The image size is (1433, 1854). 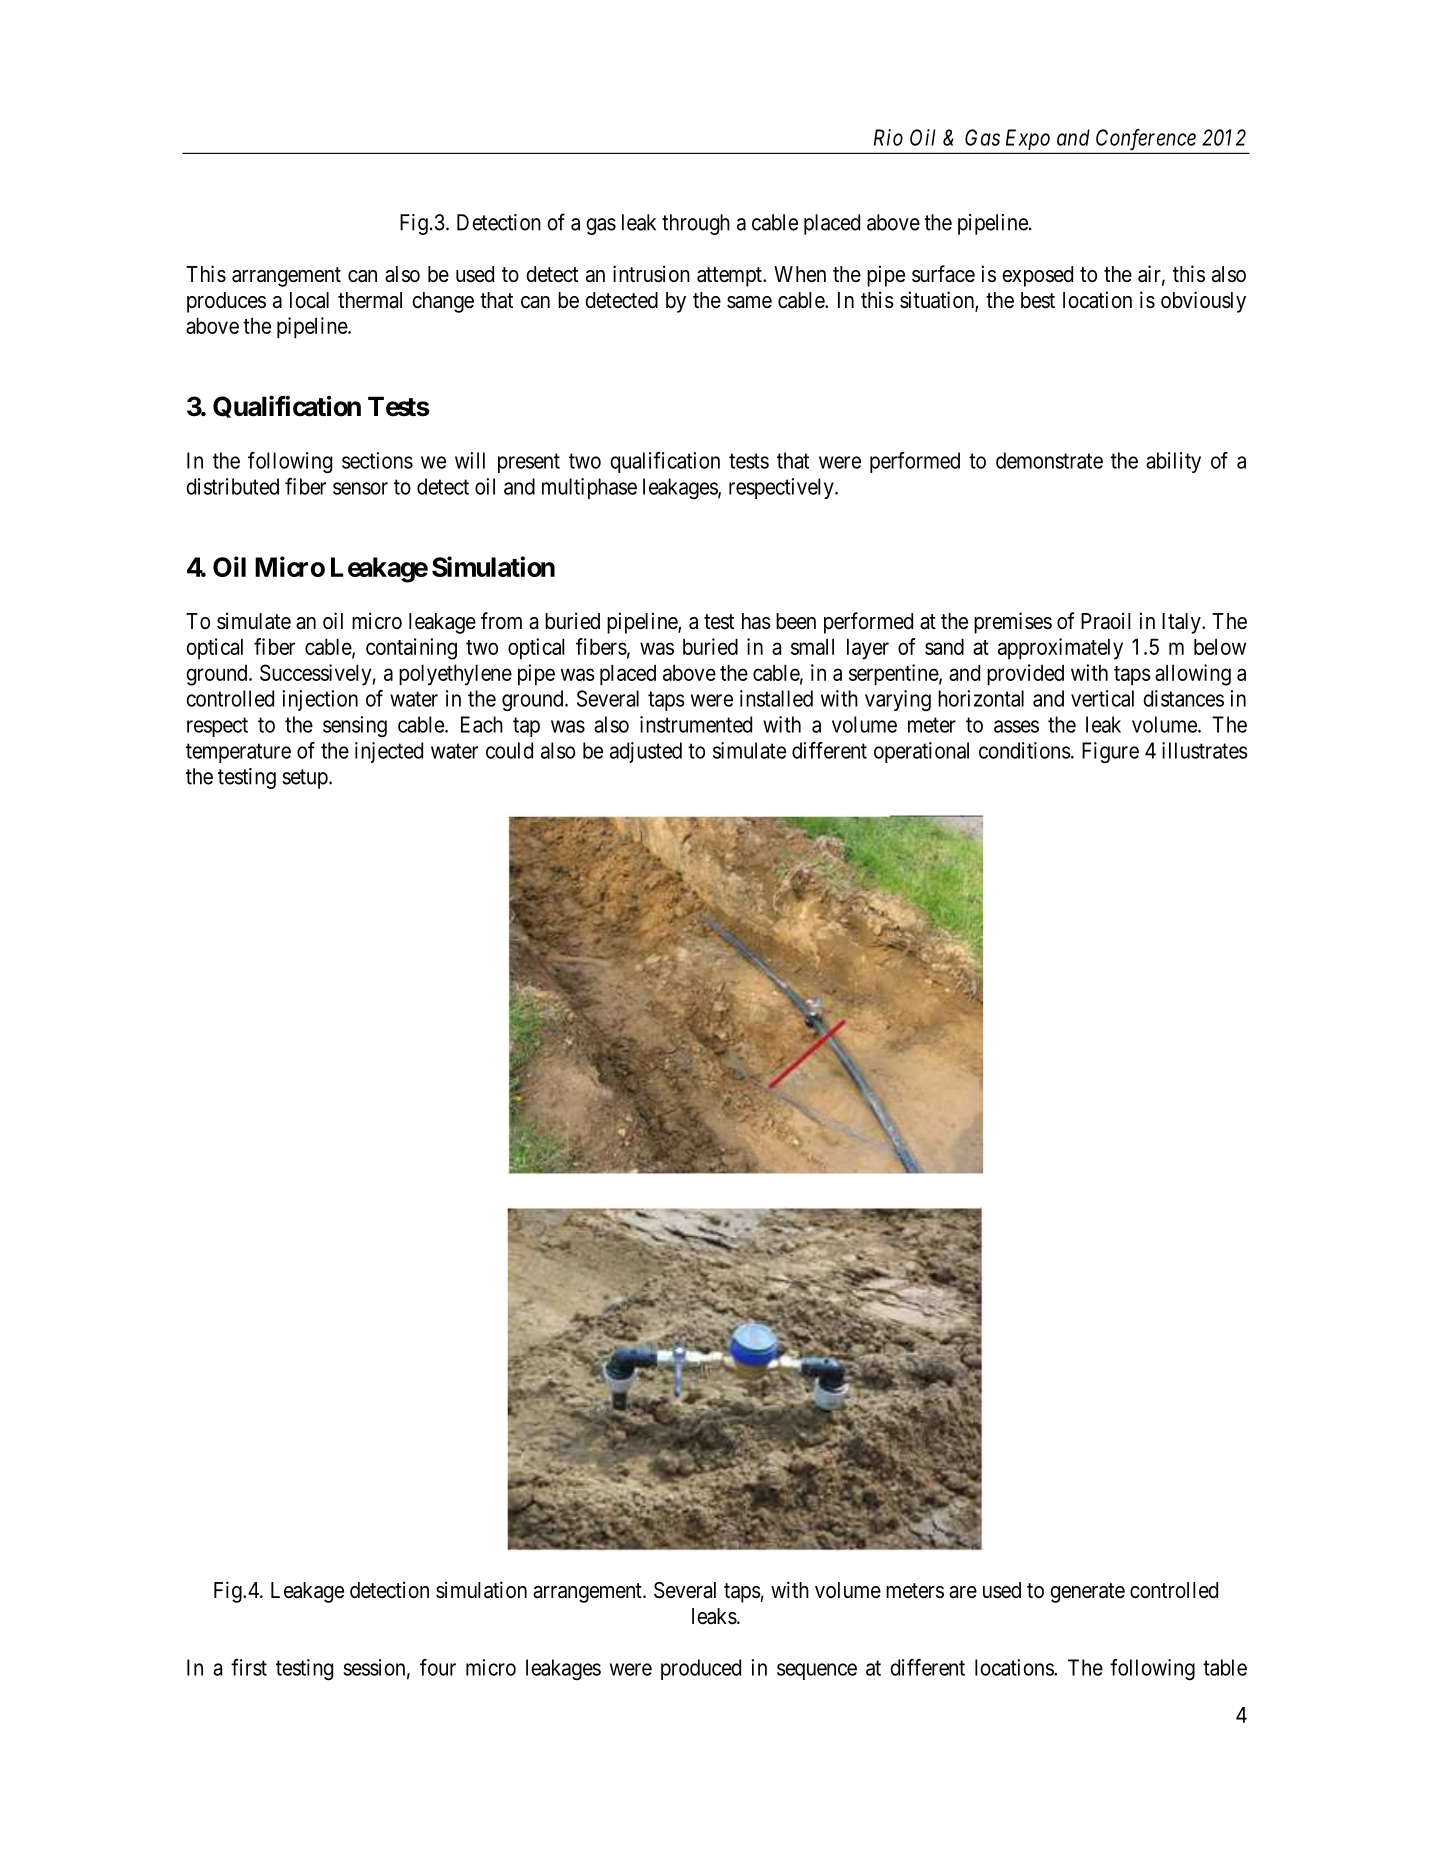 What do you see at coordinates (646, 752) in the page?
I see `adjusted` at bounding box center [646, 752].
